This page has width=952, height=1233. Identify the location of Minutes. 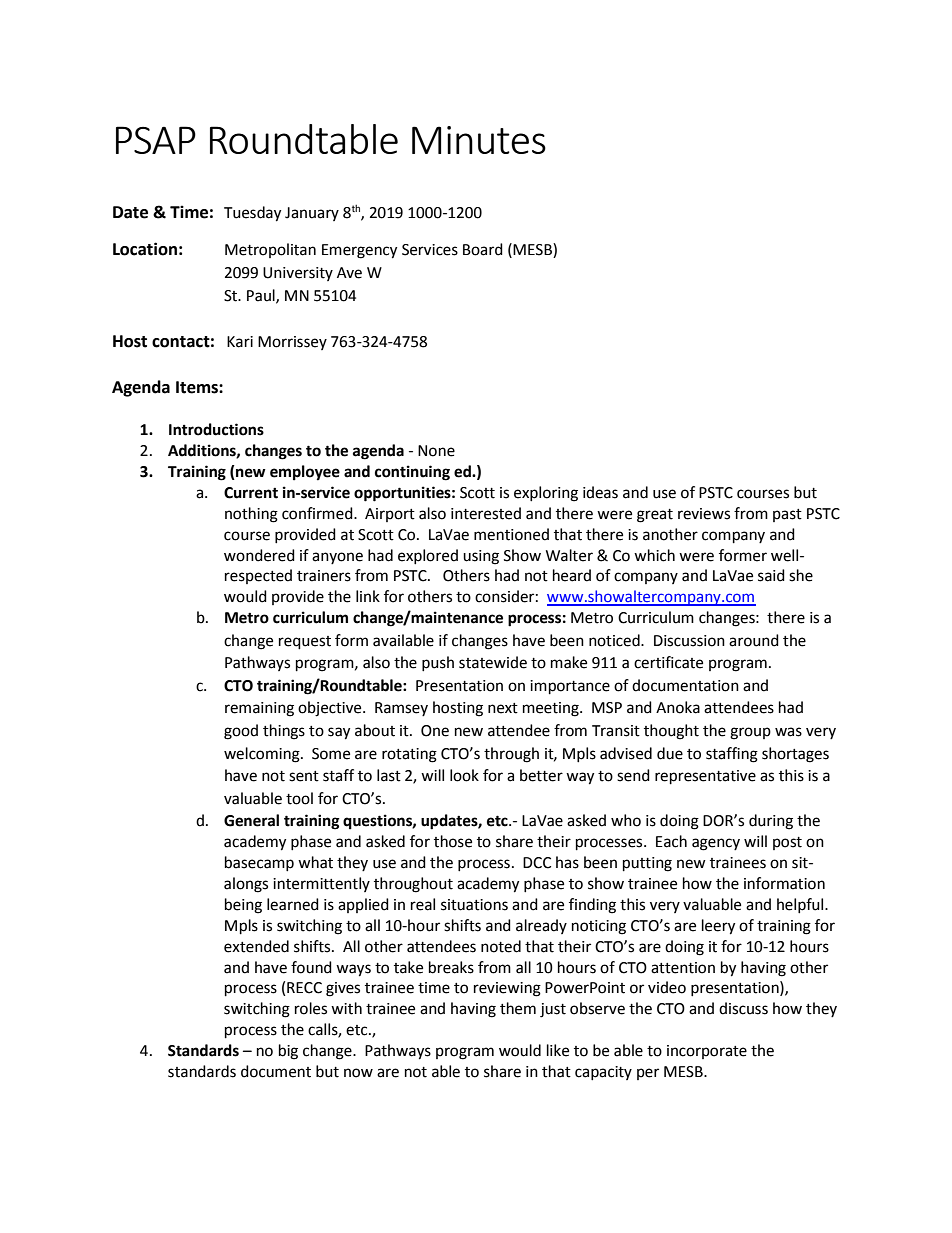
(479, 140).
